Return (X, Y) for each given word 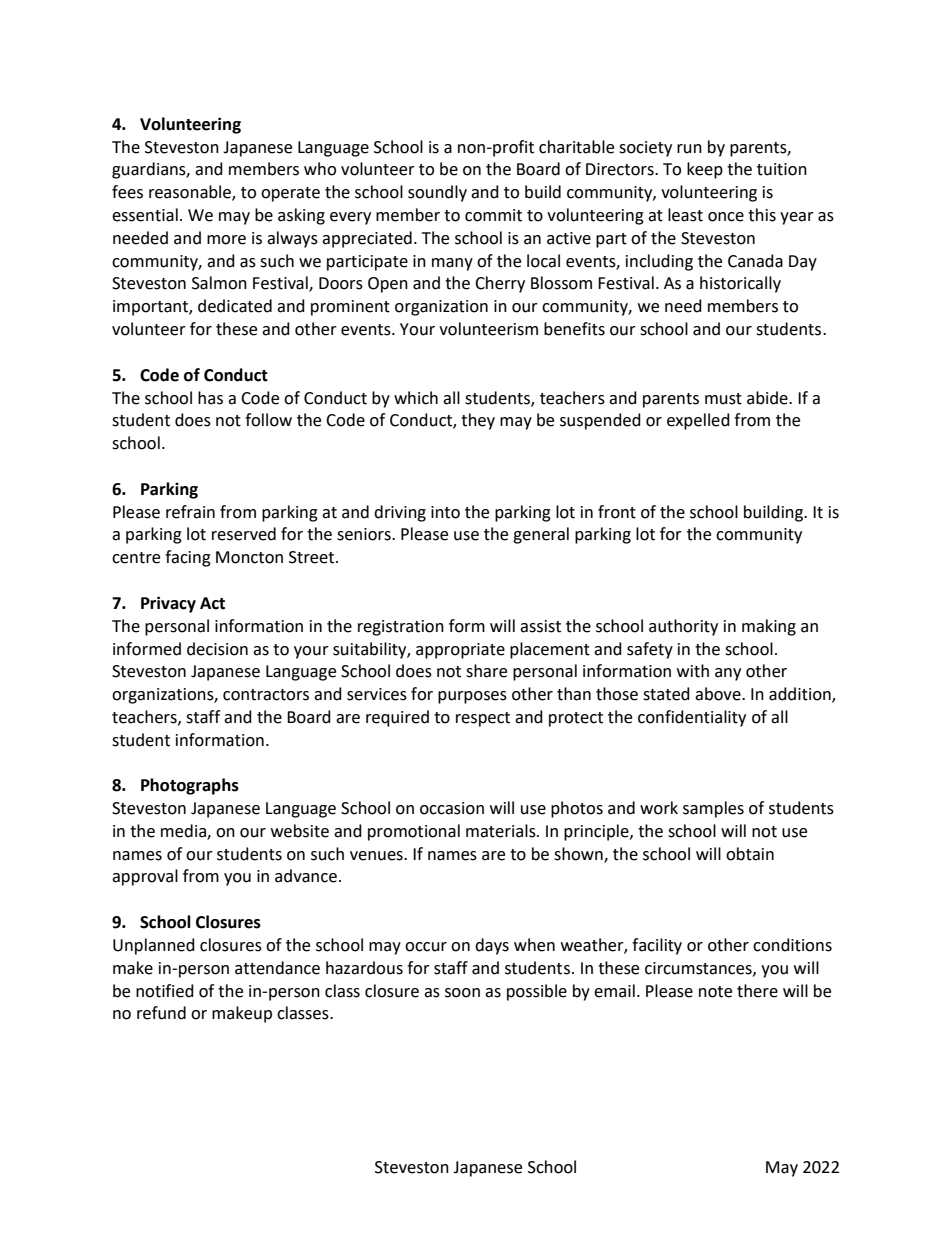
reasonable (191, 193)
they (478, 421)
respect (483, 719)
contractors (266, 695)
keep (705, 170)
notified (165, 991)
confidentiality (692, 718)
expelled (698, 421)
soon (462, 993)
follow (268, 420)
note (715, 992)
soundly (437, 193)
